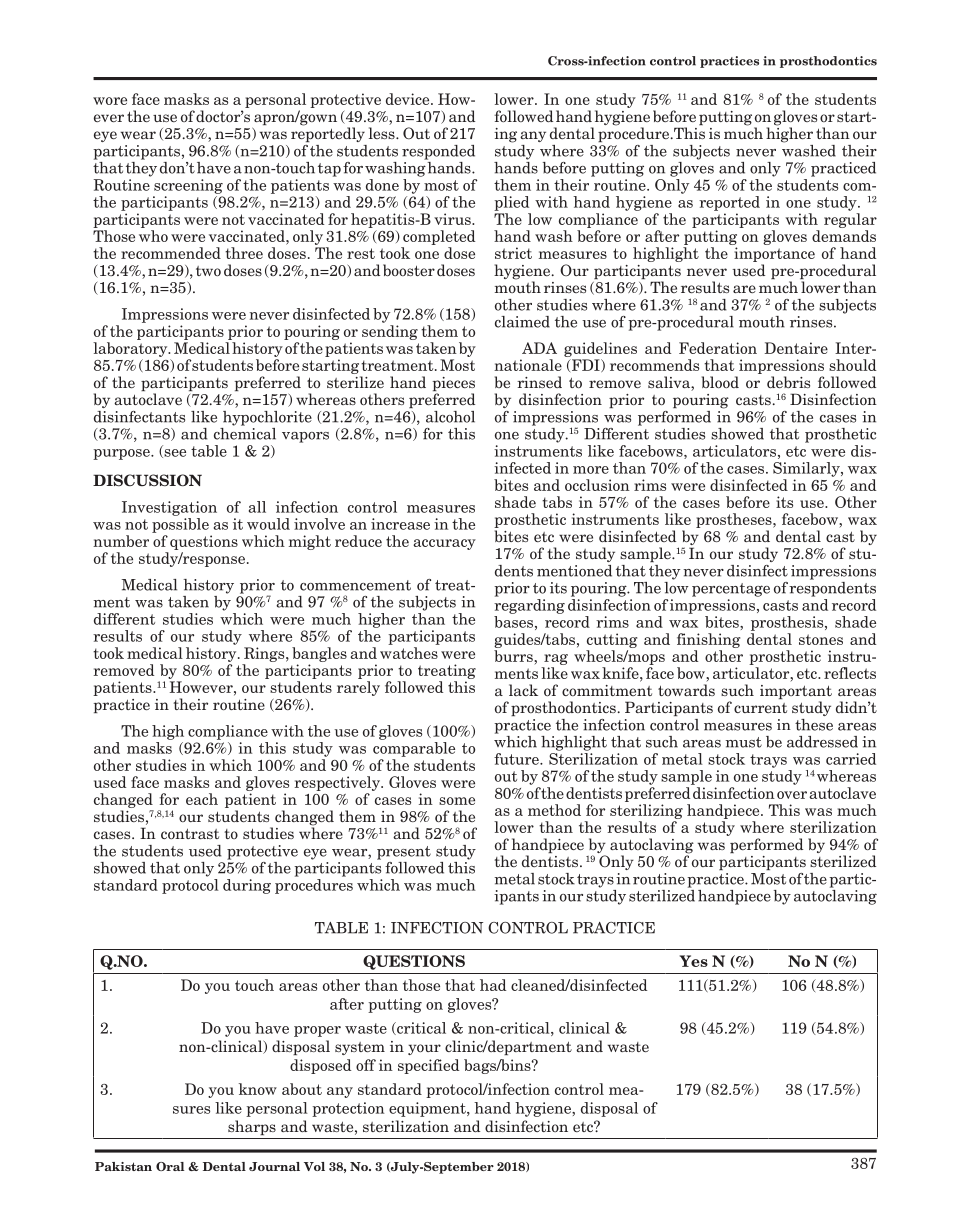 The image size is (970, 1232). I want to click on screening, so click(188, 186).
